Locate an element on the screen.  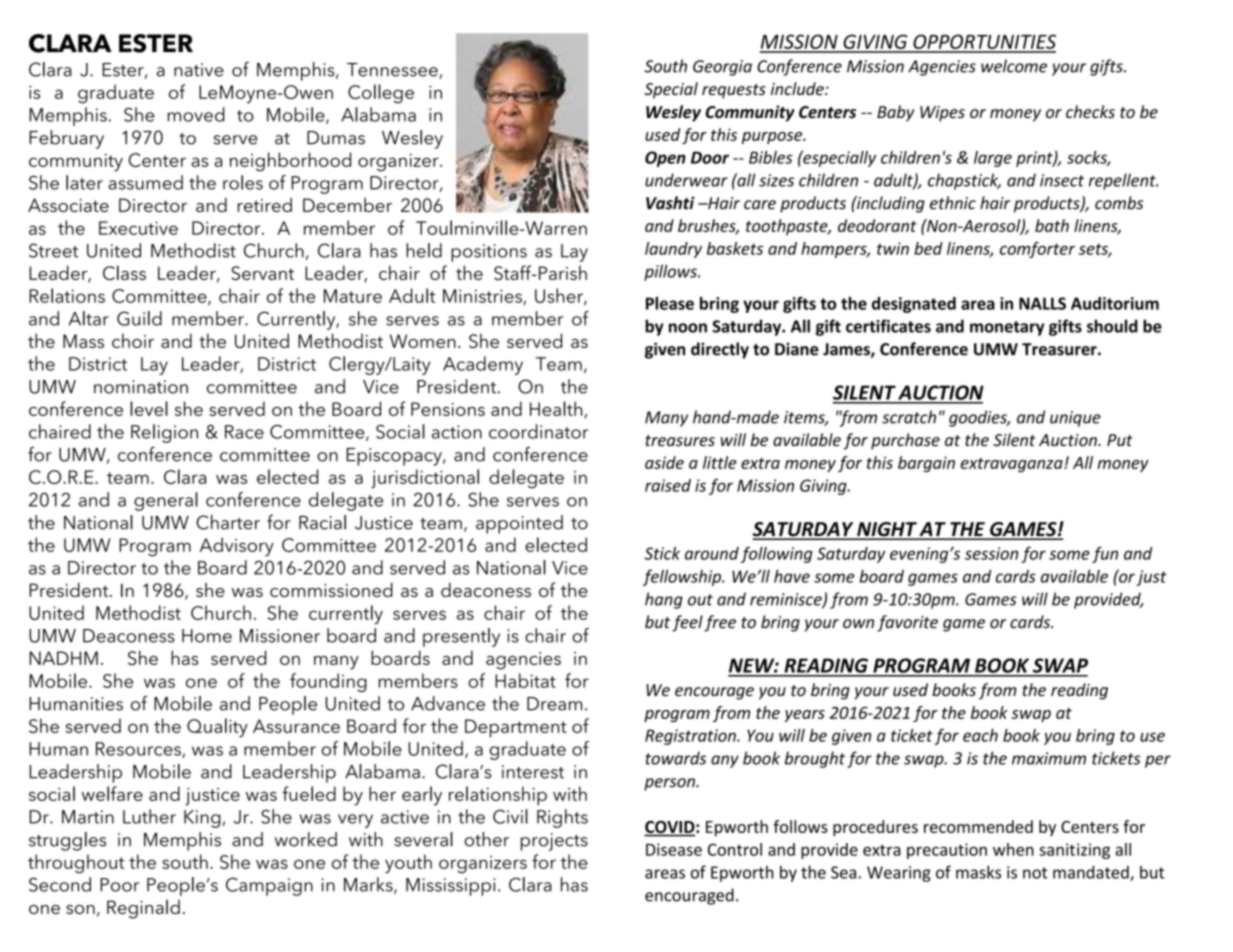
designated is located at coordinates (914, 305).
